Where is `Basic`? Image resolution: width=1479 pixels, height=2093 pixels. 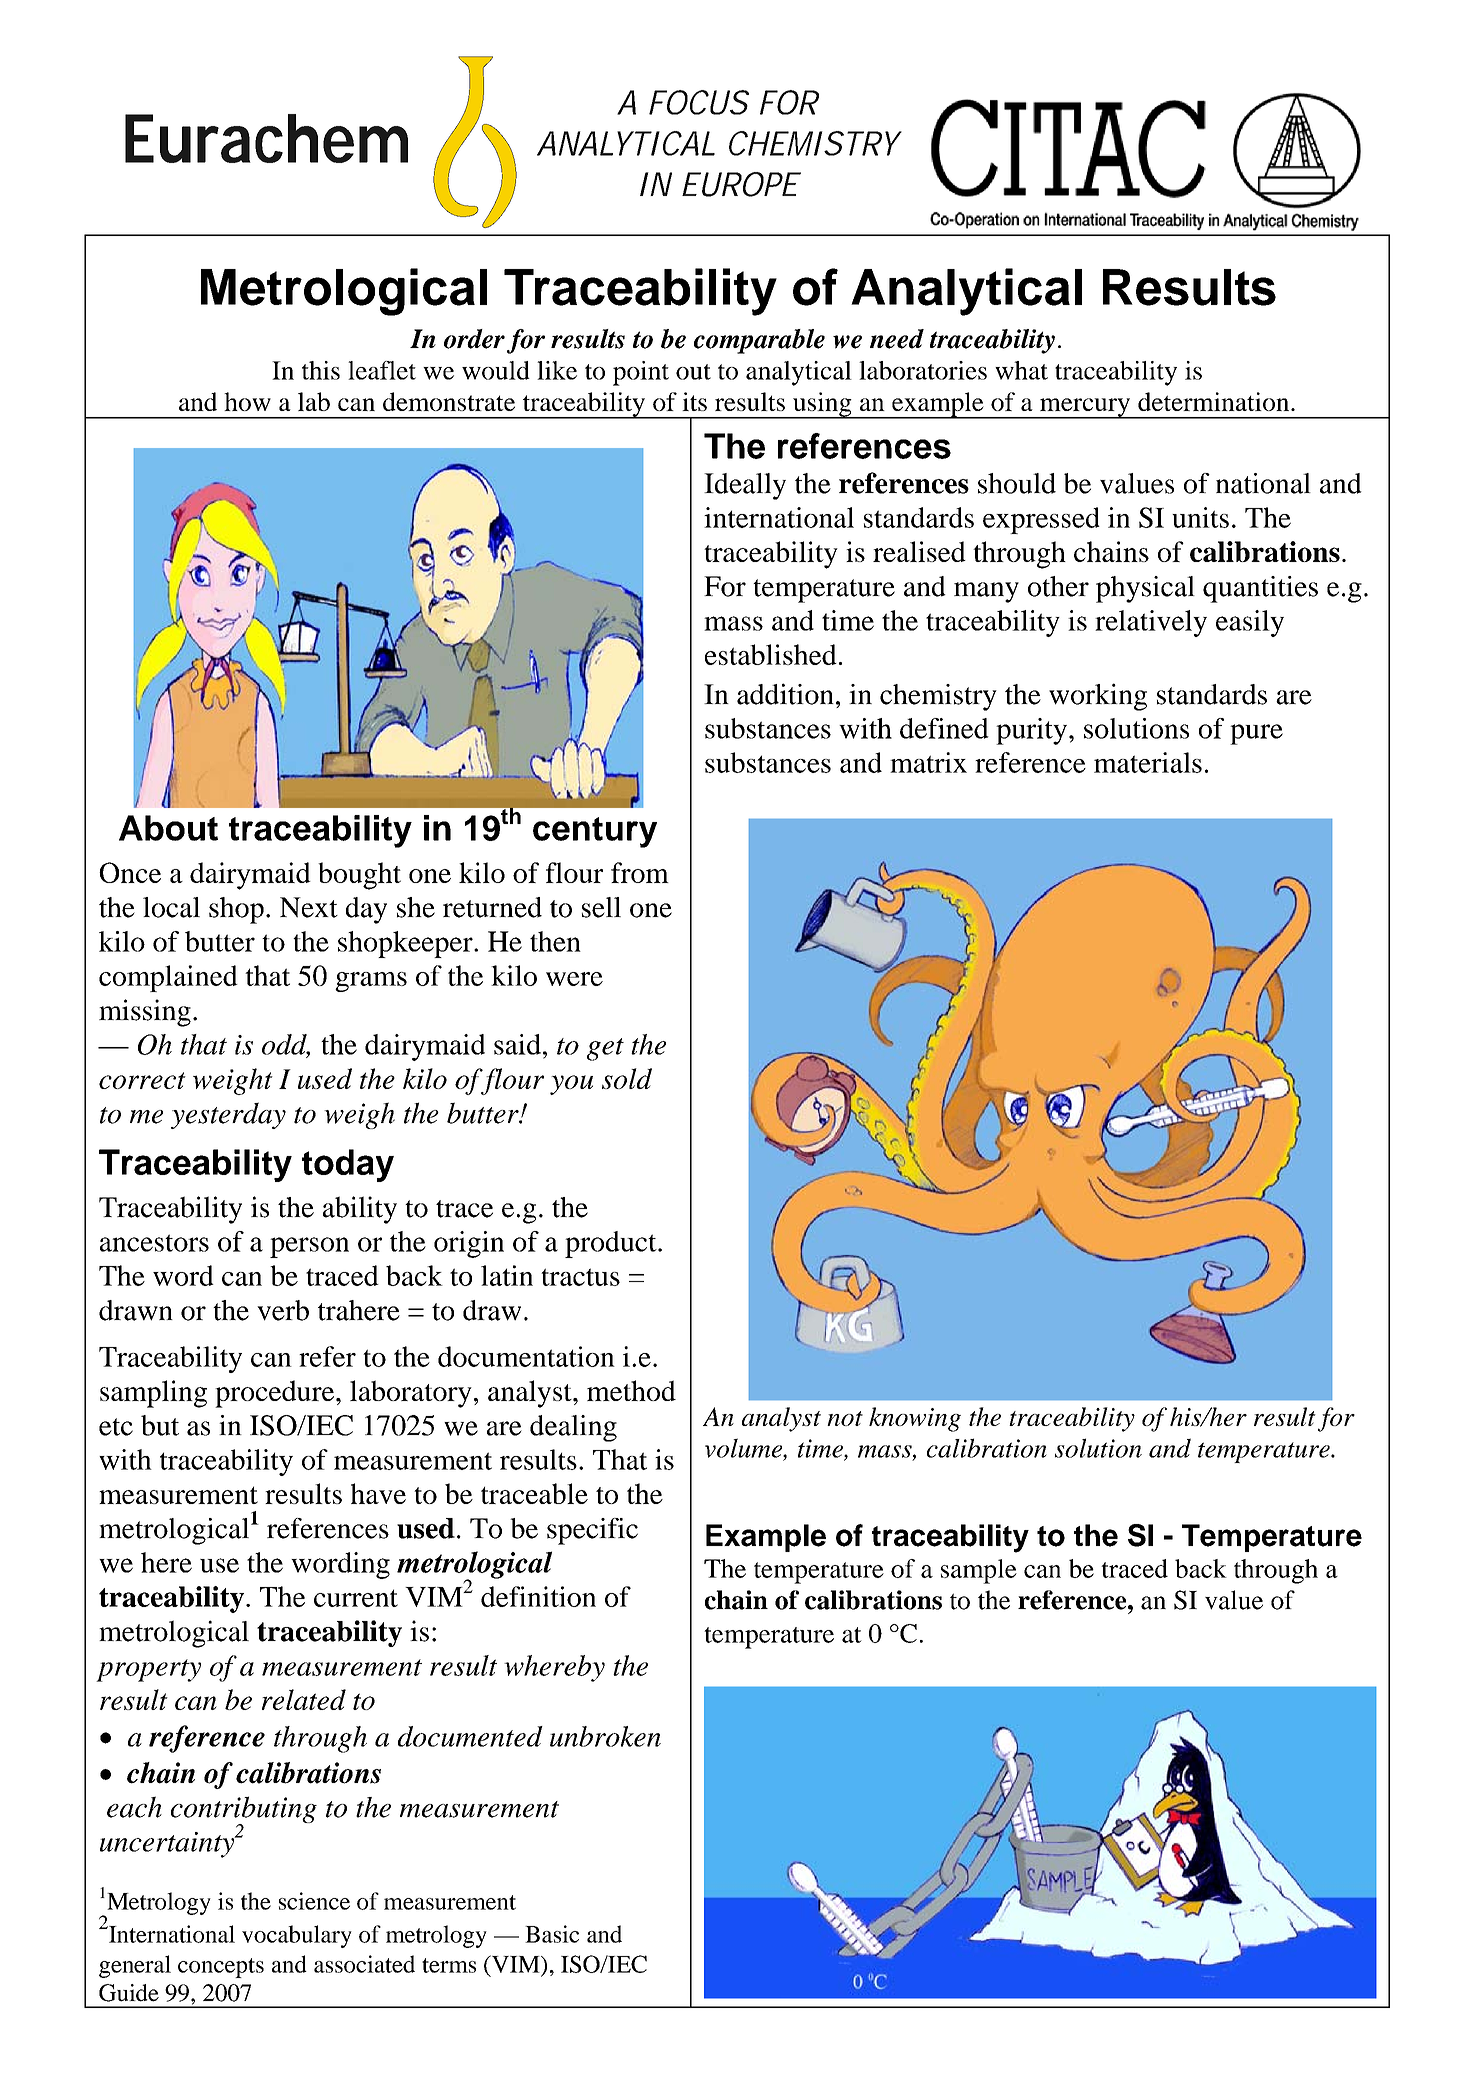
Basic is located at coordinates (552, 1934).
